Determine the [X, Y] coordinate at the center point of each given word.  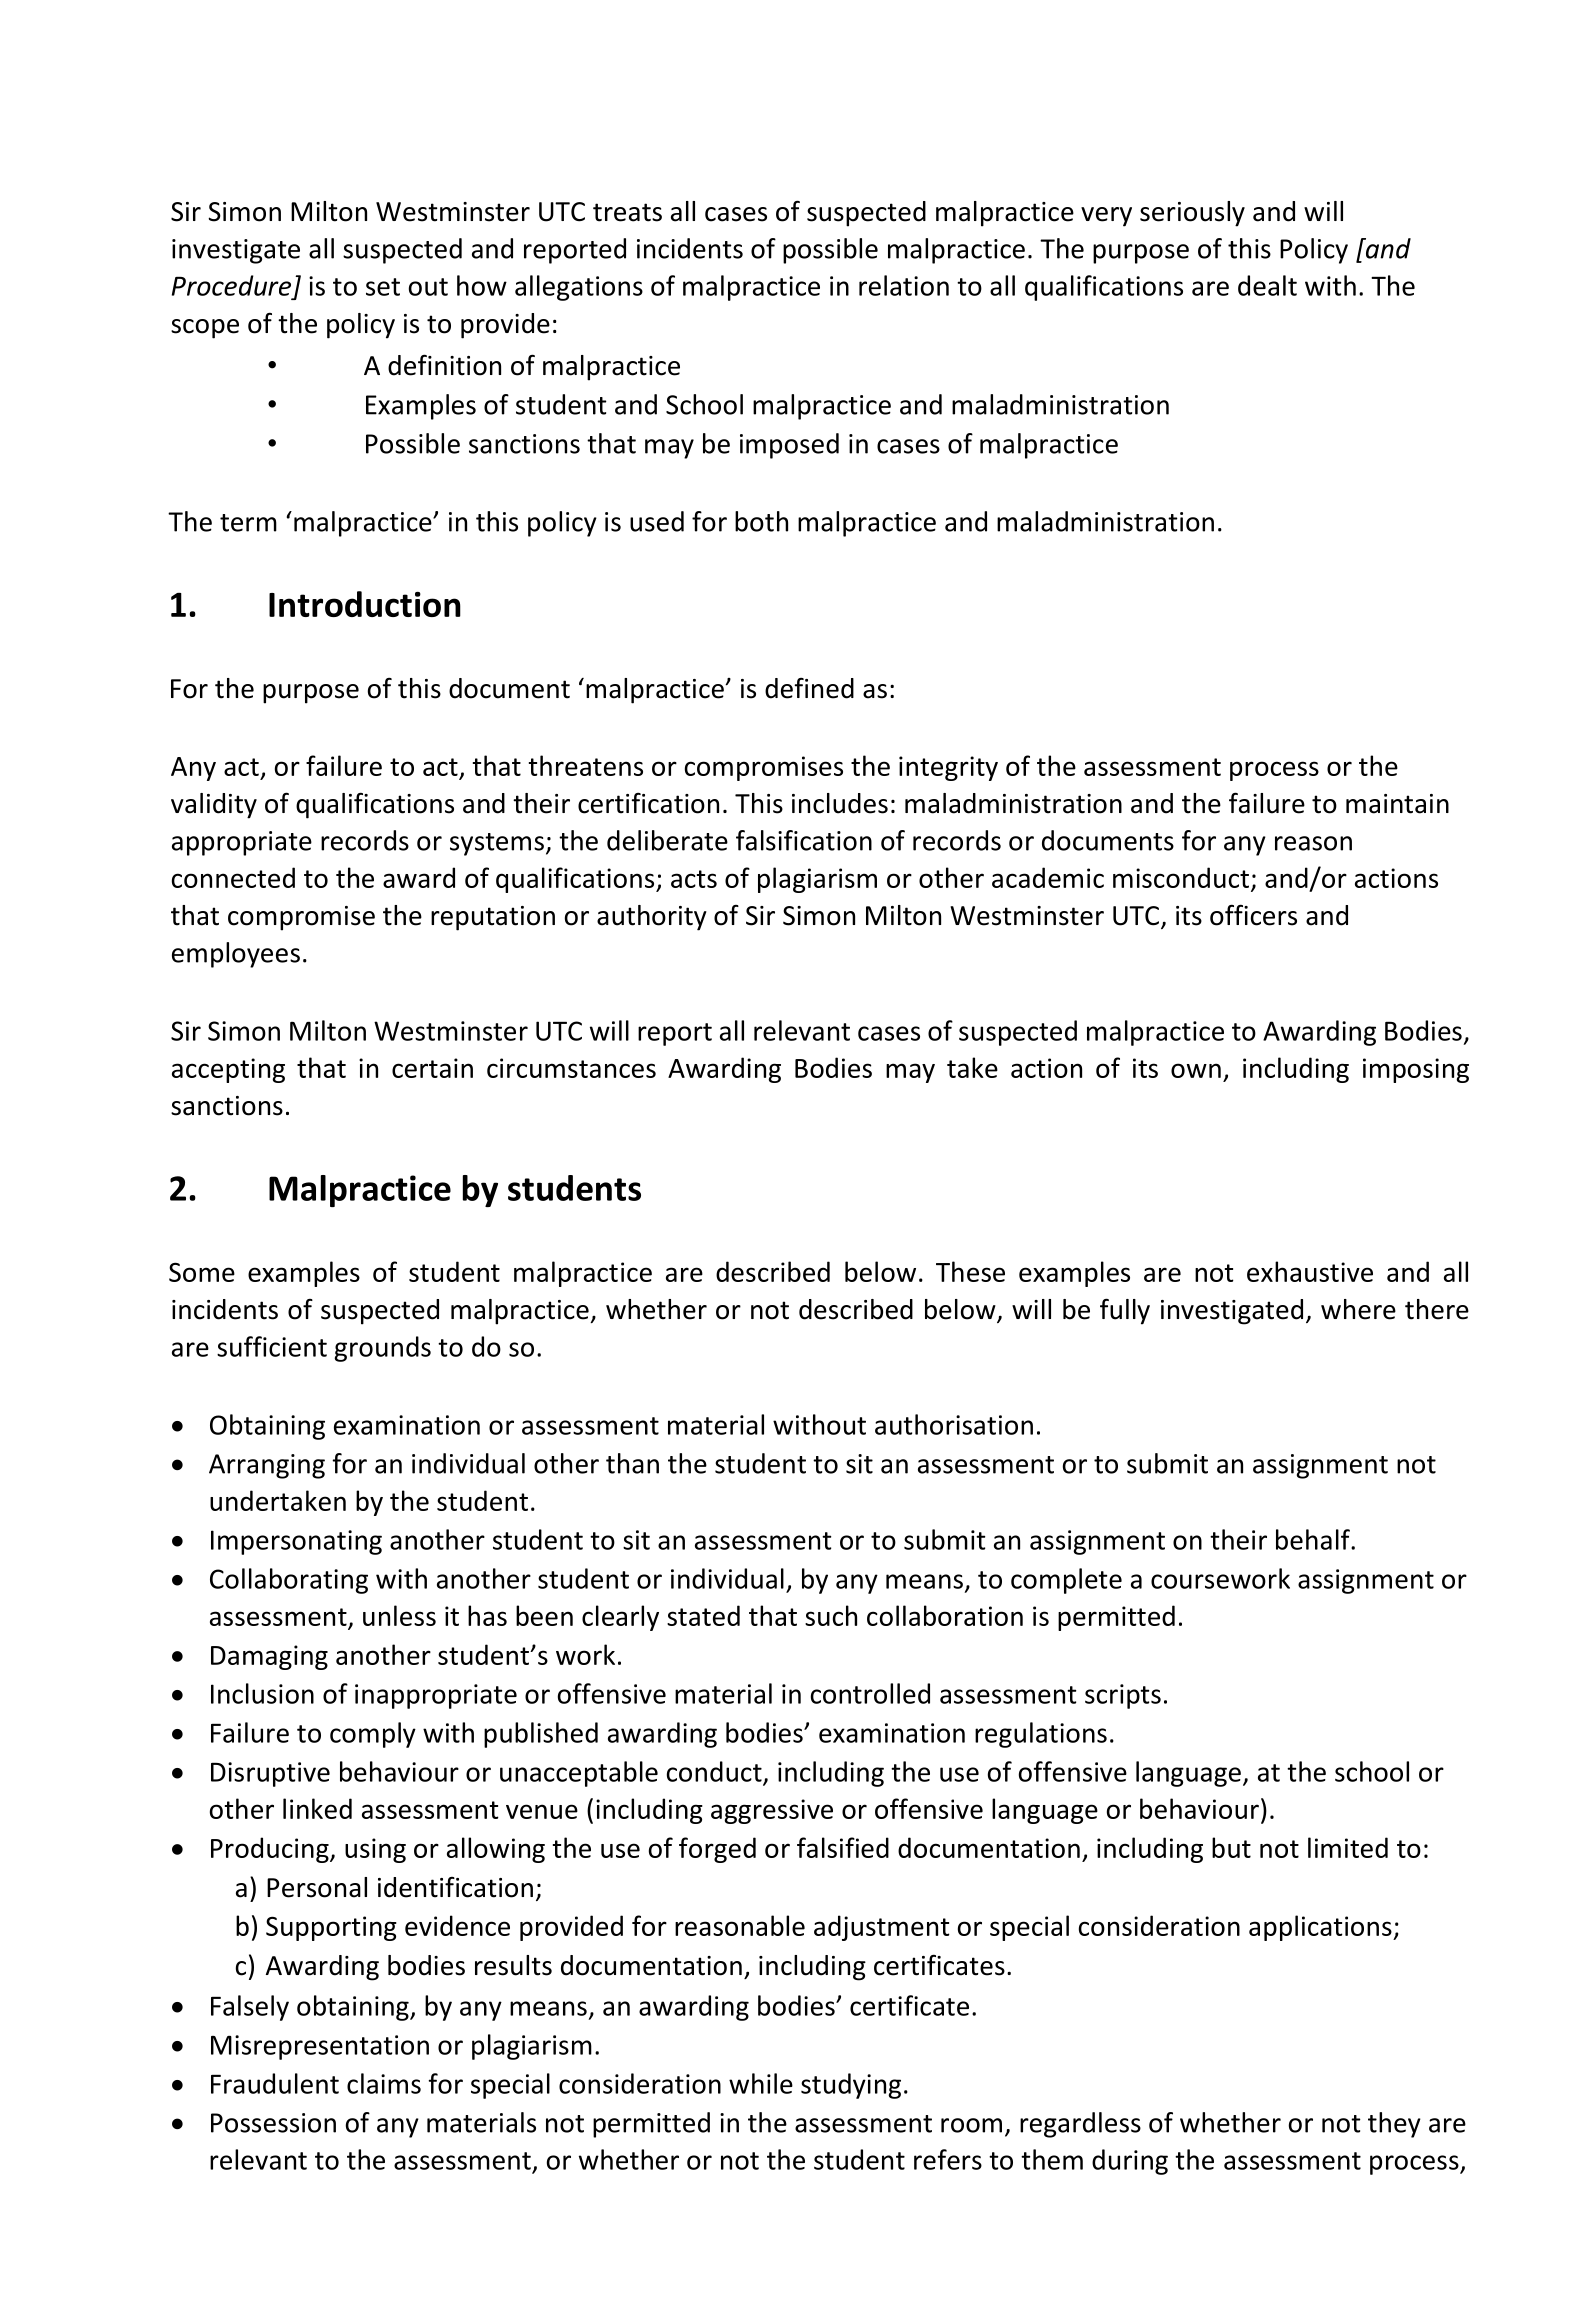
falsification [804, 840]
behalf [1314, 1539]
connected [233, 877]
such [831, 1615]
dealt [1267, 285]
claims [384, 2083]
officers [1253, 915]
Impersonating [296, 1542]
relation [904, 285]
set [383, 287]
